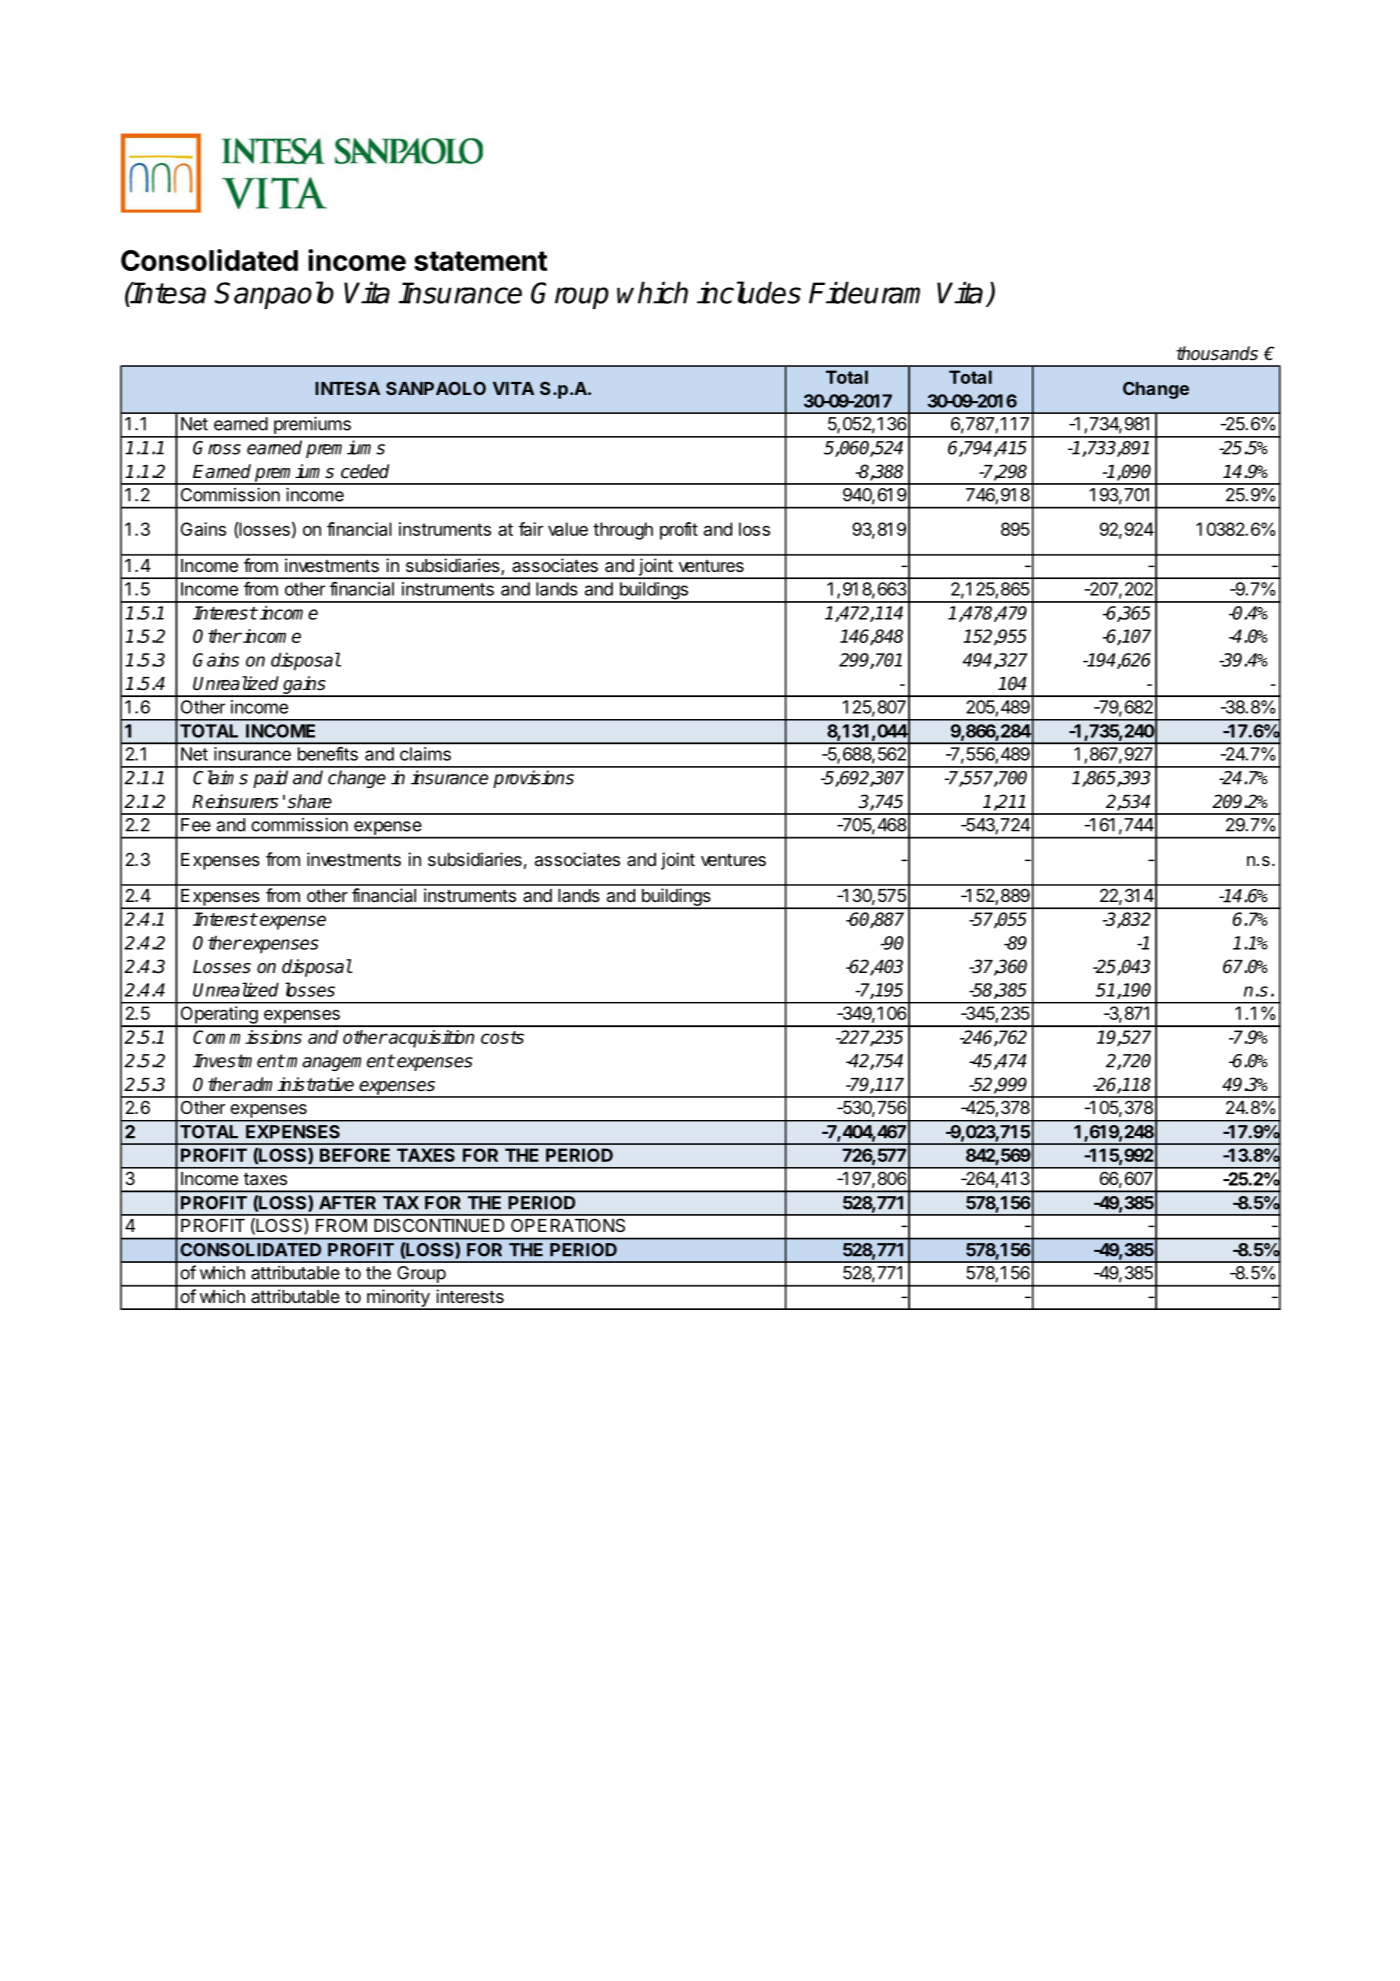  I want to click on acquisition, so click(430, 1039).
